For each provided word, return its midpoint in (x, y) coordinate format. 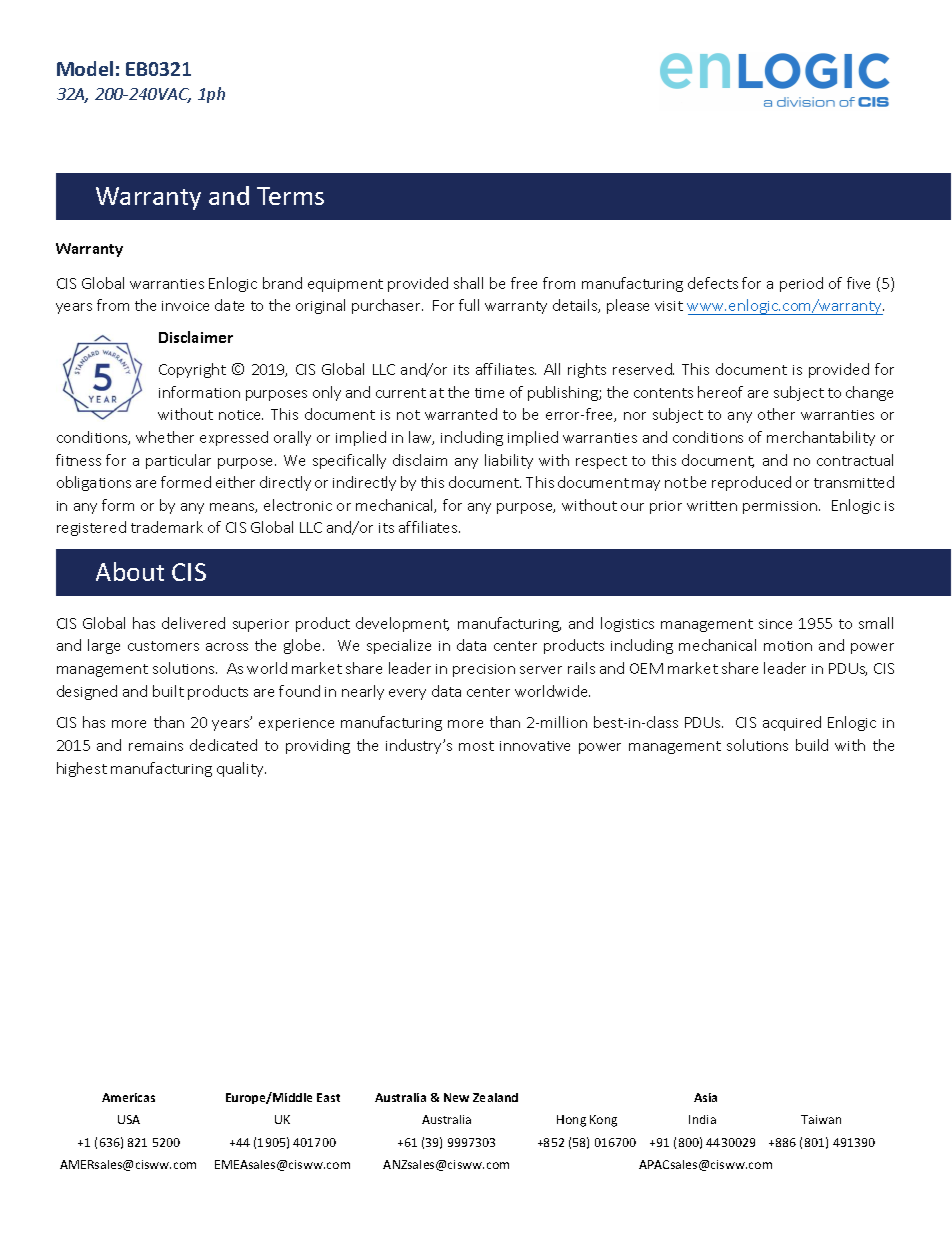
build (812, 745)
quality (241, 769)
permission (781, 507)
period (801, 284)
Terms (290, 196)
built (168, 691)
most (476, 746)
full (469, 305)
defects (713, 283)
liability (509, 461)
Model (85, 68)
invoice (185, 306)
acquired (792, 723)
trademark (167, 527)
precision (484, 670)
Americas (128, 1097)
